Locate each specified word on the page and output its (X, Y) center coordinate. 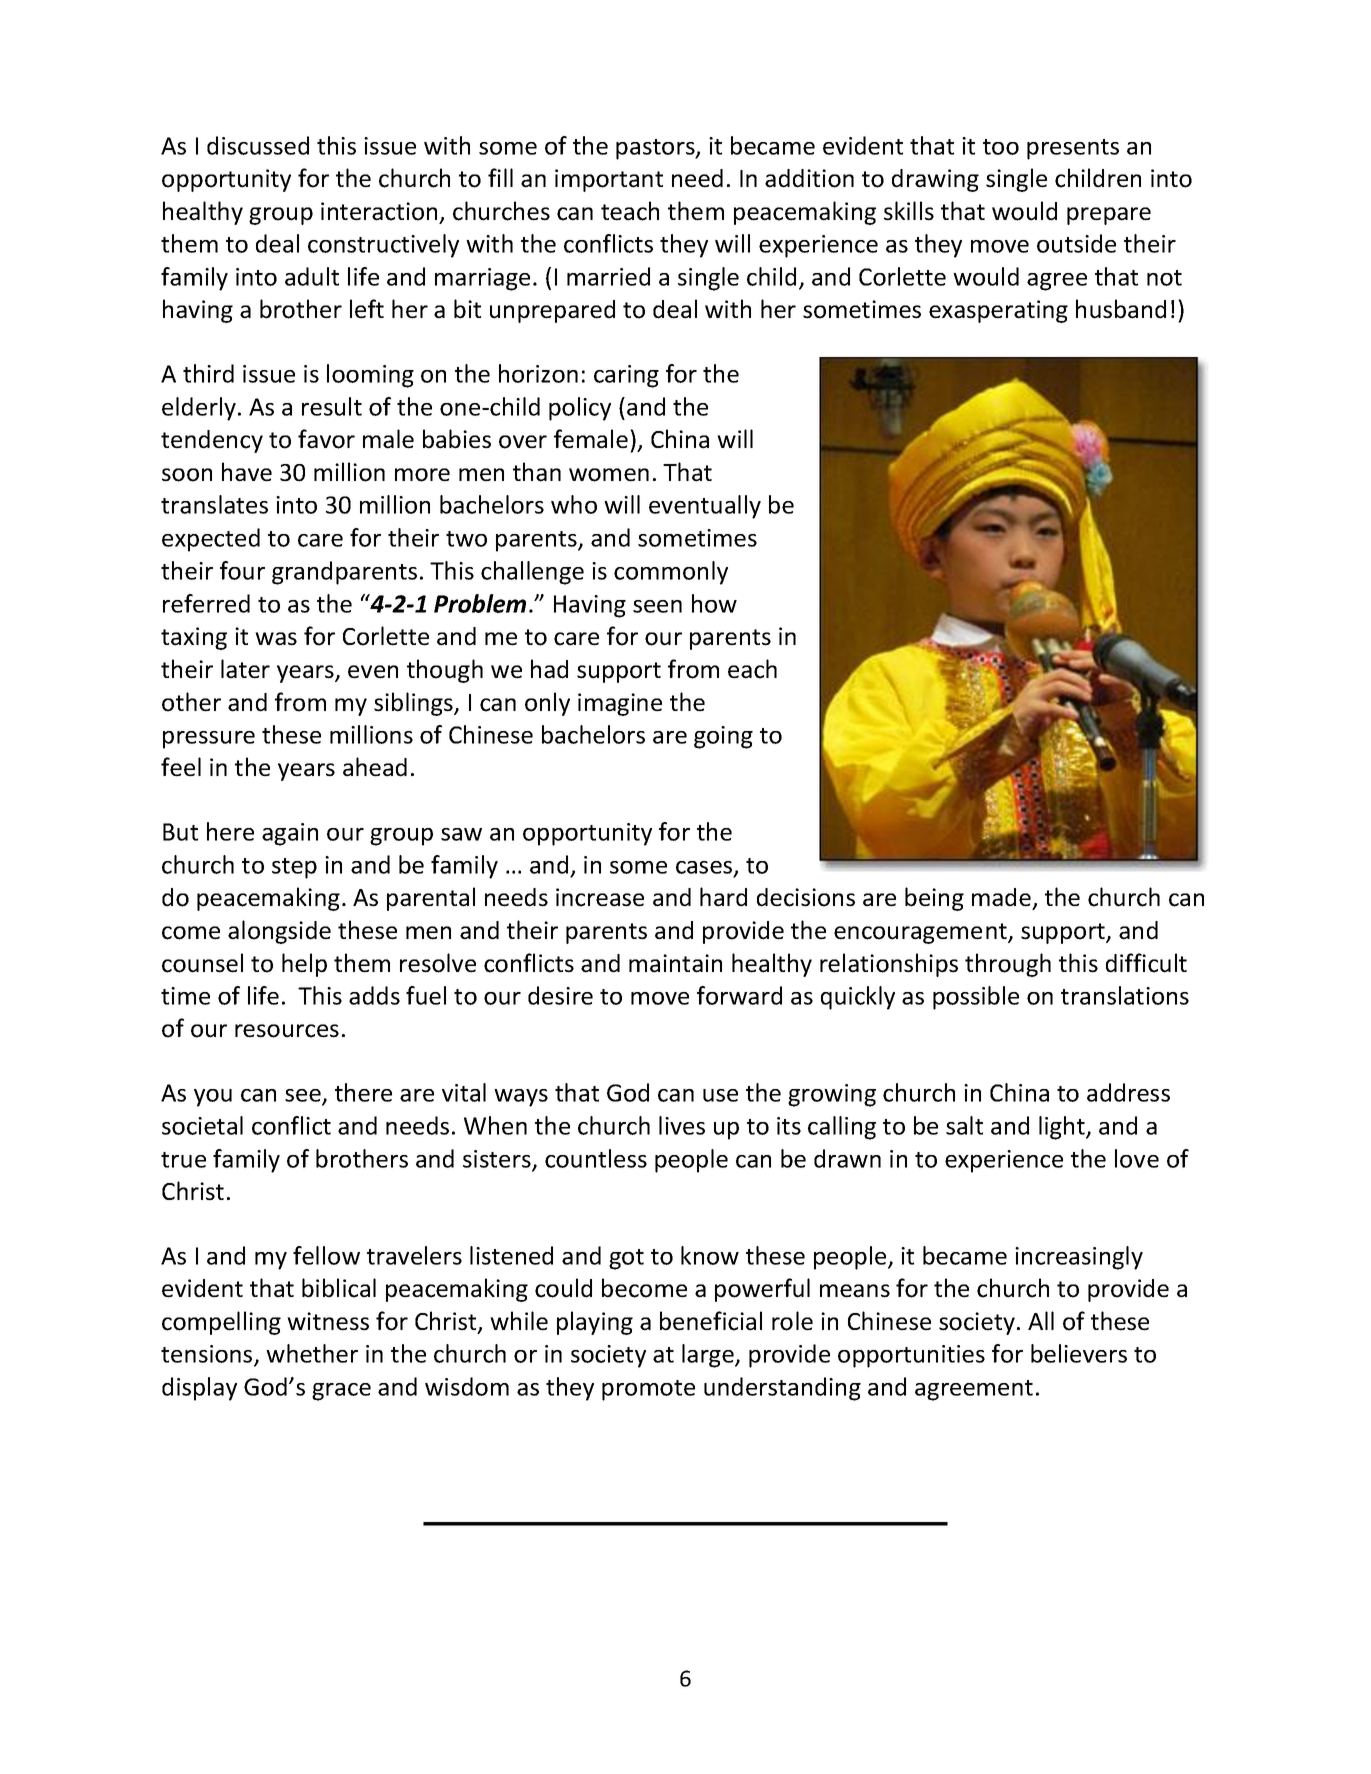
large (709, 1356)
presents (1073, 149)
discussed (258, 145)
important (609, 180)
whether (312, 1353)
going (723, 737)
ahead (375, 767)
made (1001, 897)
